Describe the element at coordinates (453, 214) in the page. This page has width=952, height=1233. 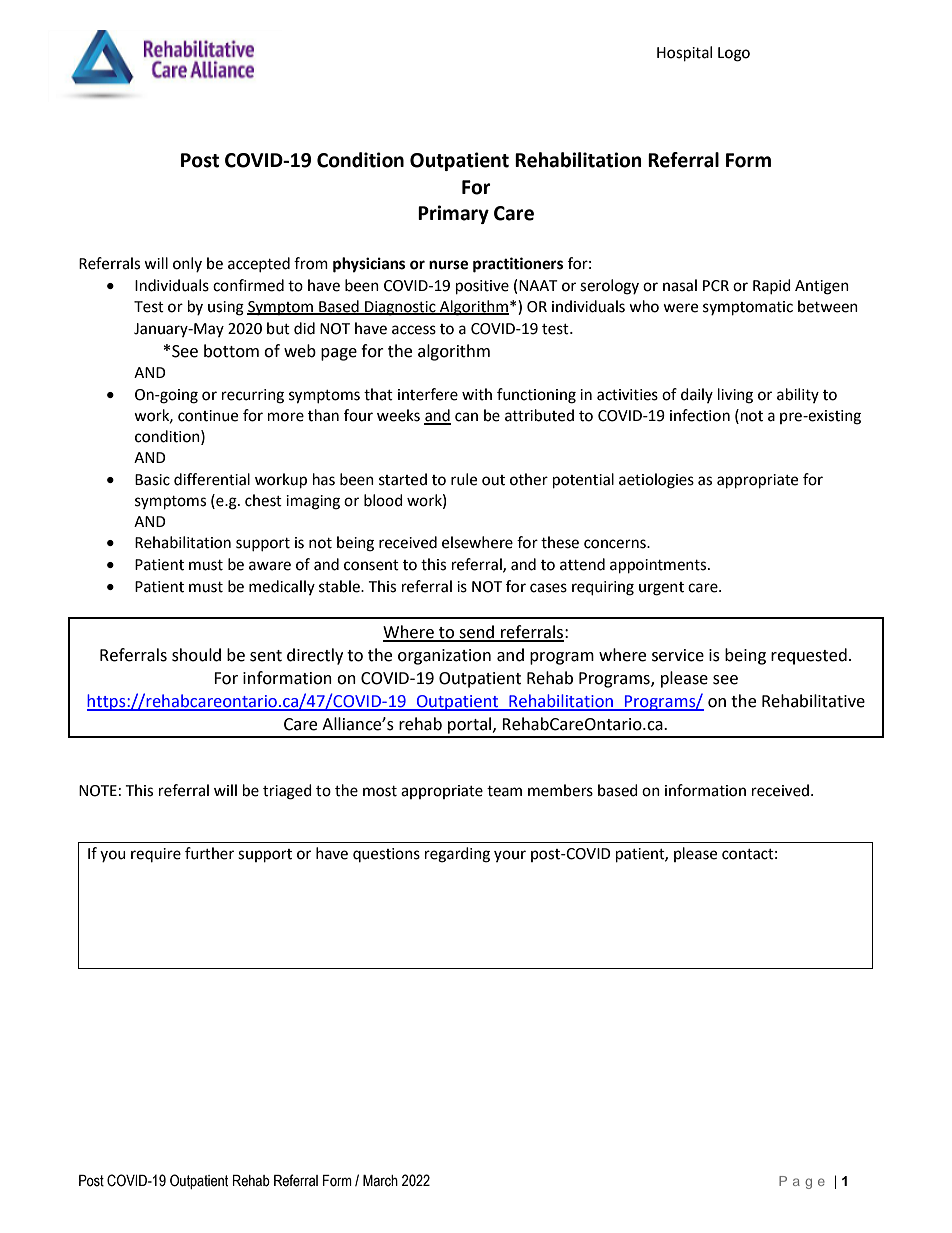
I see `Primary` at that location.
